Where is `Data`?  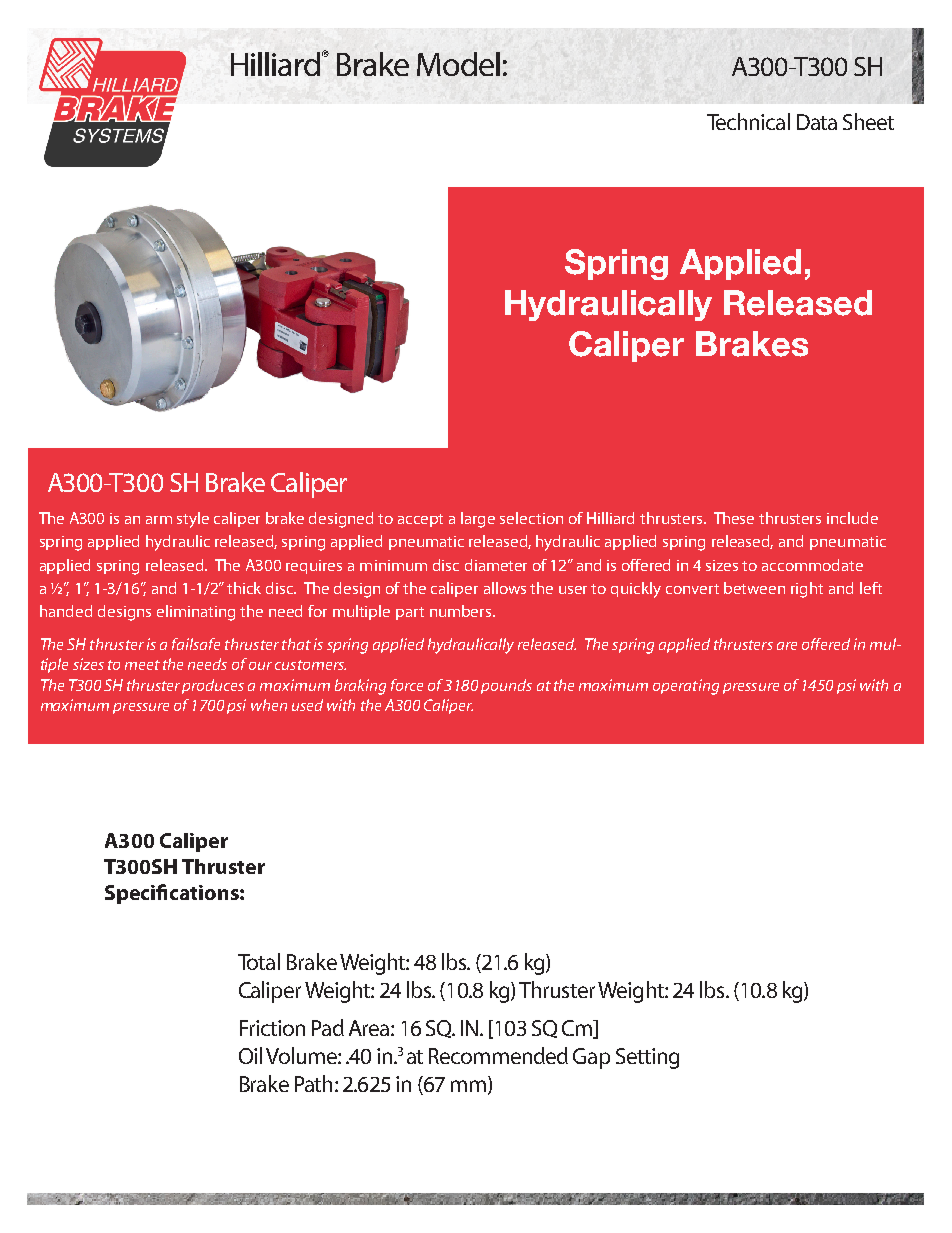
Data is located at coordinates (817, 122).
